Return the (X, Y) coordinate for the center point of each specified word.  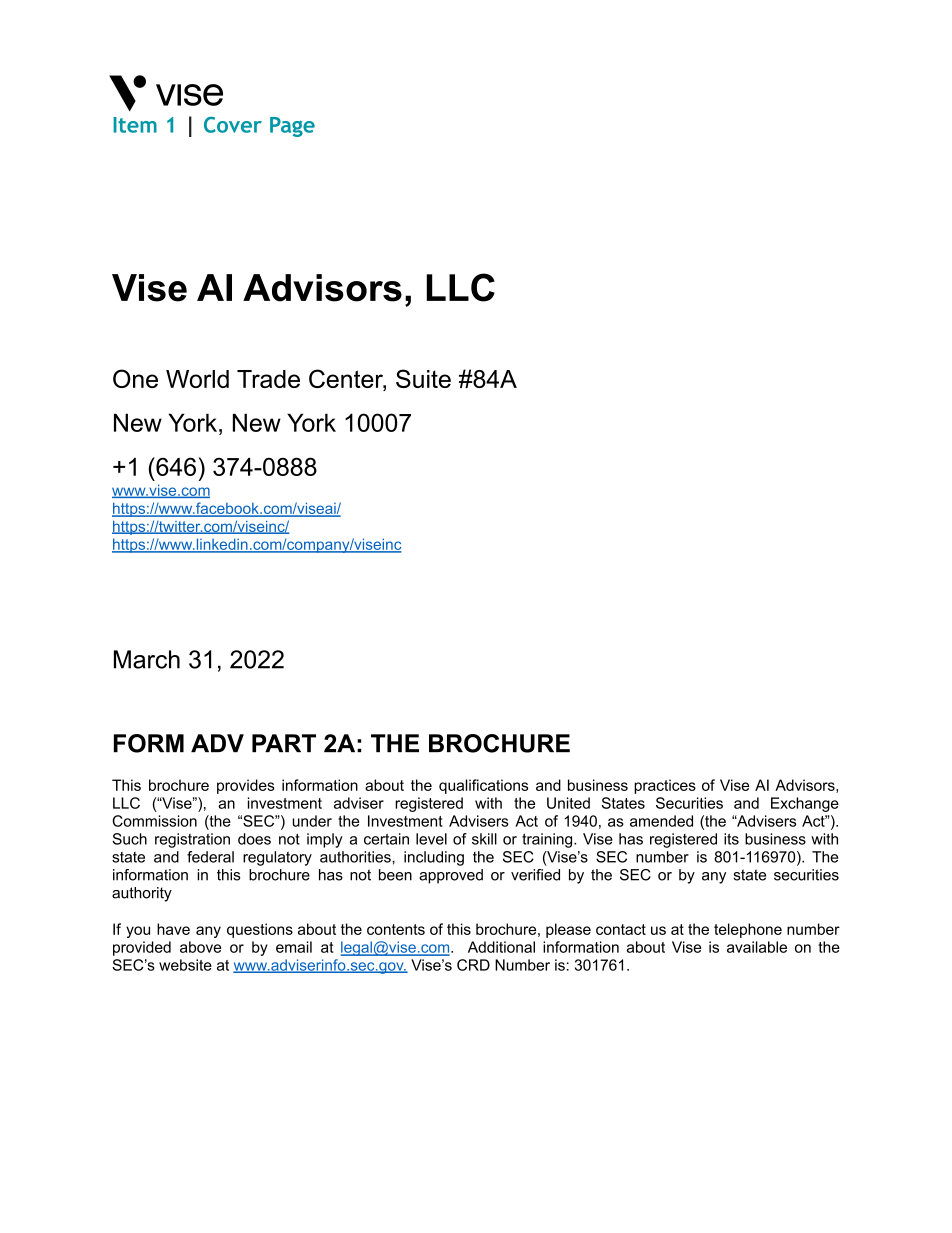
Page (292, 127)
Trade (268, 379)
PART (284, 743)
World (197, 379)
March (147, 659)
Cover (233, 125)
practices (665, 786)
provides (246, 786)
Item (135, 125)
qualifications (483, 786)
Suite (423, 378)
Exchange (805, 804)
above (200, 947)
